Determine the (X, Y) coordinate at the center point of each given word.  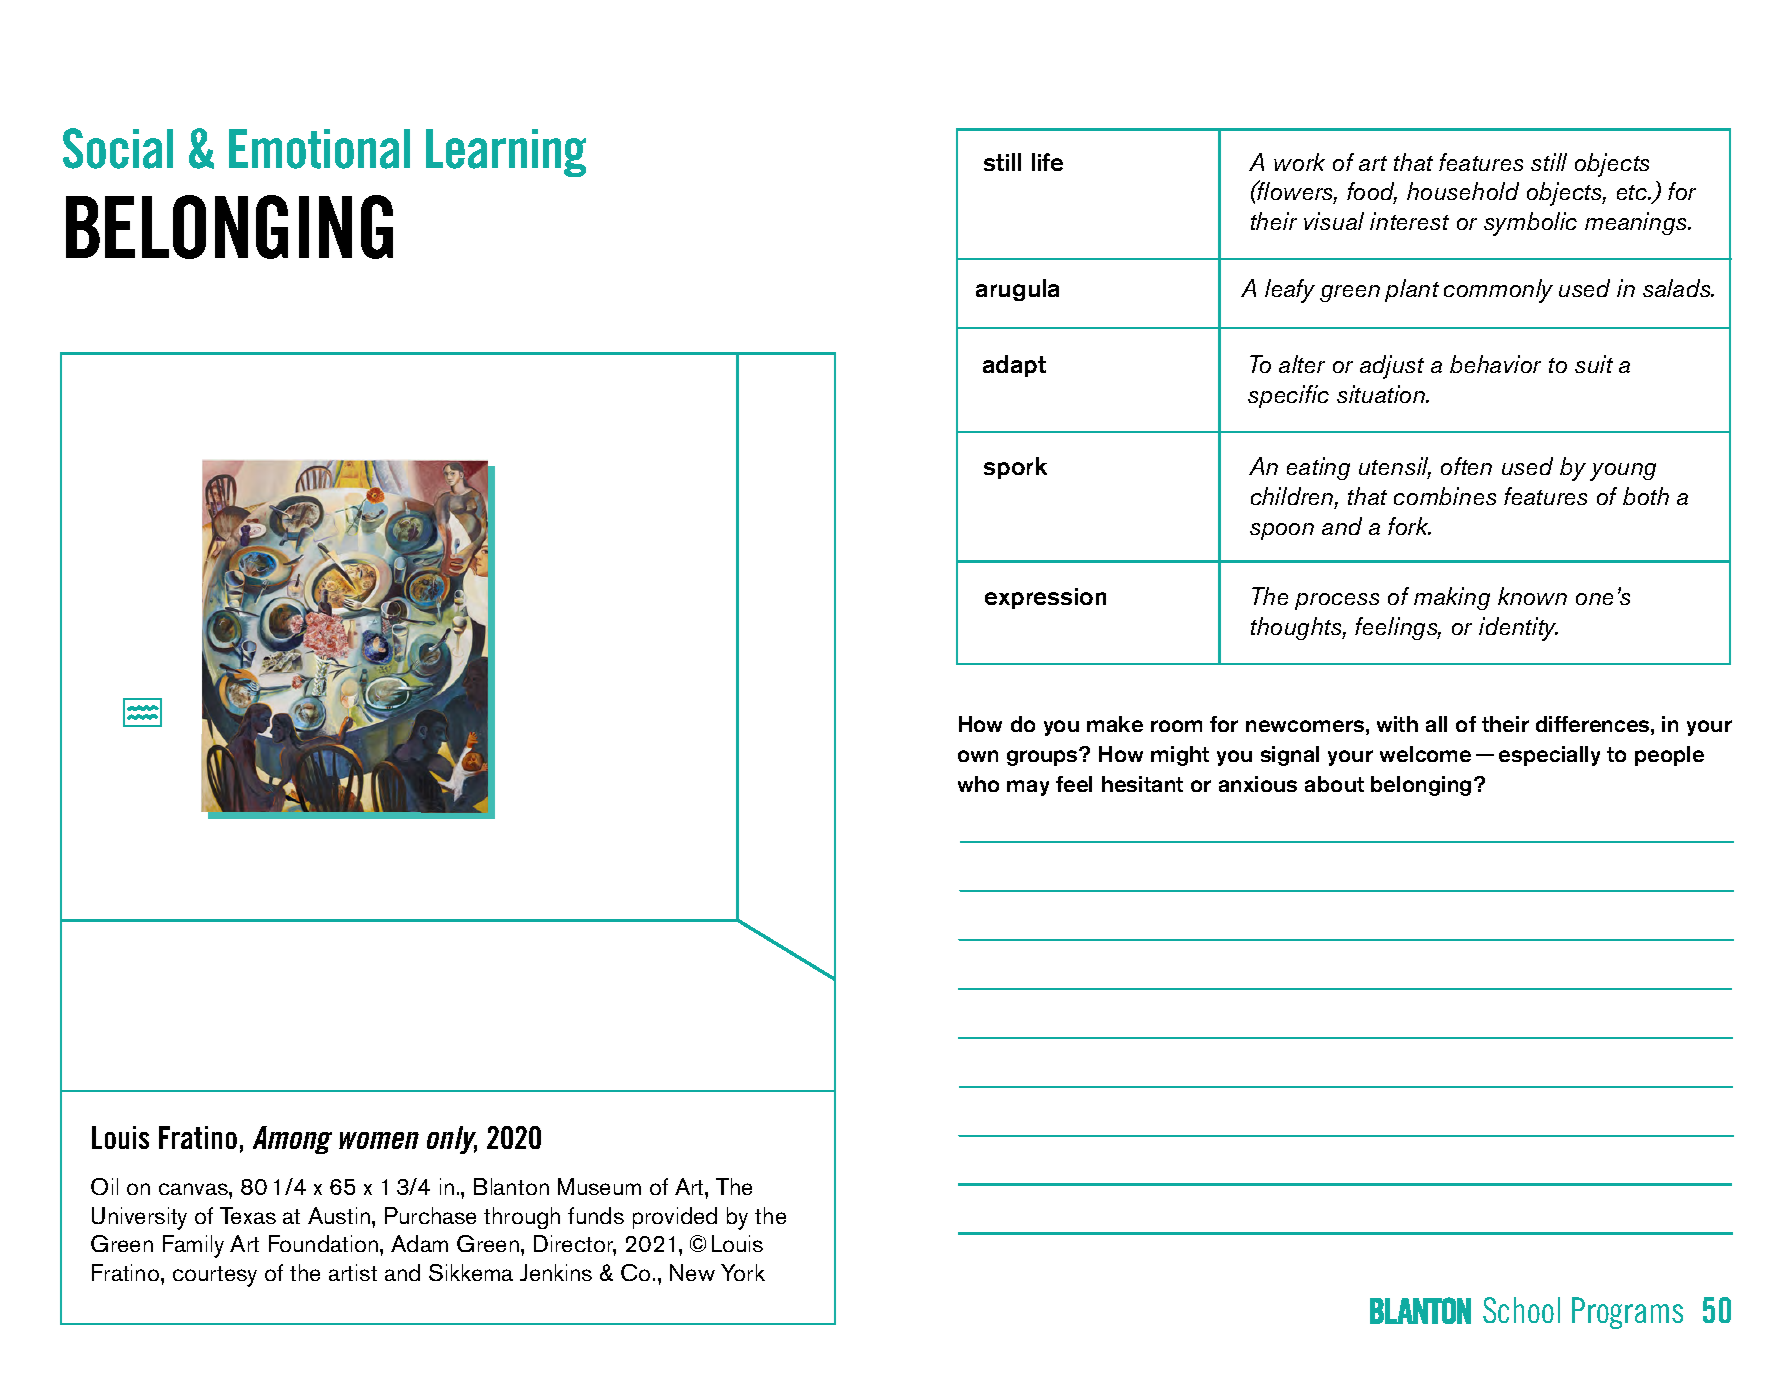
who (978, 784)
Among (292, 1140)
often (1466, 466)
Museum (599, 1186)
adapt (1014, 366)
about (1334, 784)
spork (1015, 468)
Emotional (319, 149)
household (1463, 191)
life (1047, 162)
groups (1043, 757)
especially (1549, 756)
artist (353, 1272)
